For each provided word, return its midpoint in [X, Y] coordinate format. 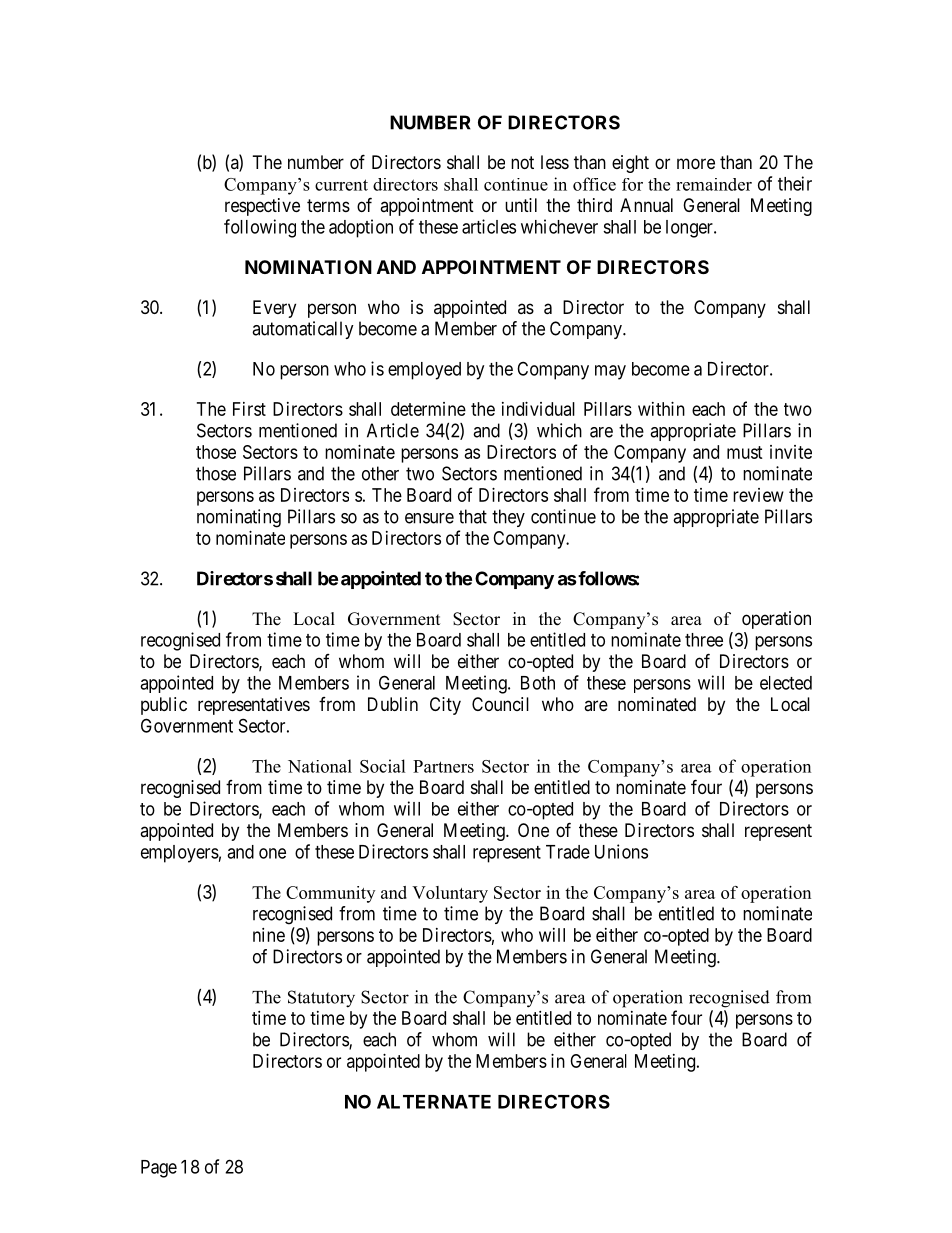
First [249, 409]
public [164, 706]
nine [269, 935]
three [704, 640]
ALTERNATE [434, 1102]
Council [500, 704]
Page [159, 1169]
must [745, 452]
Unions [621, 851]
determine [428, 409]
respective [262, 207]
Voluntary [450, 894]
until [521, 205]
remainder [714, 184]
